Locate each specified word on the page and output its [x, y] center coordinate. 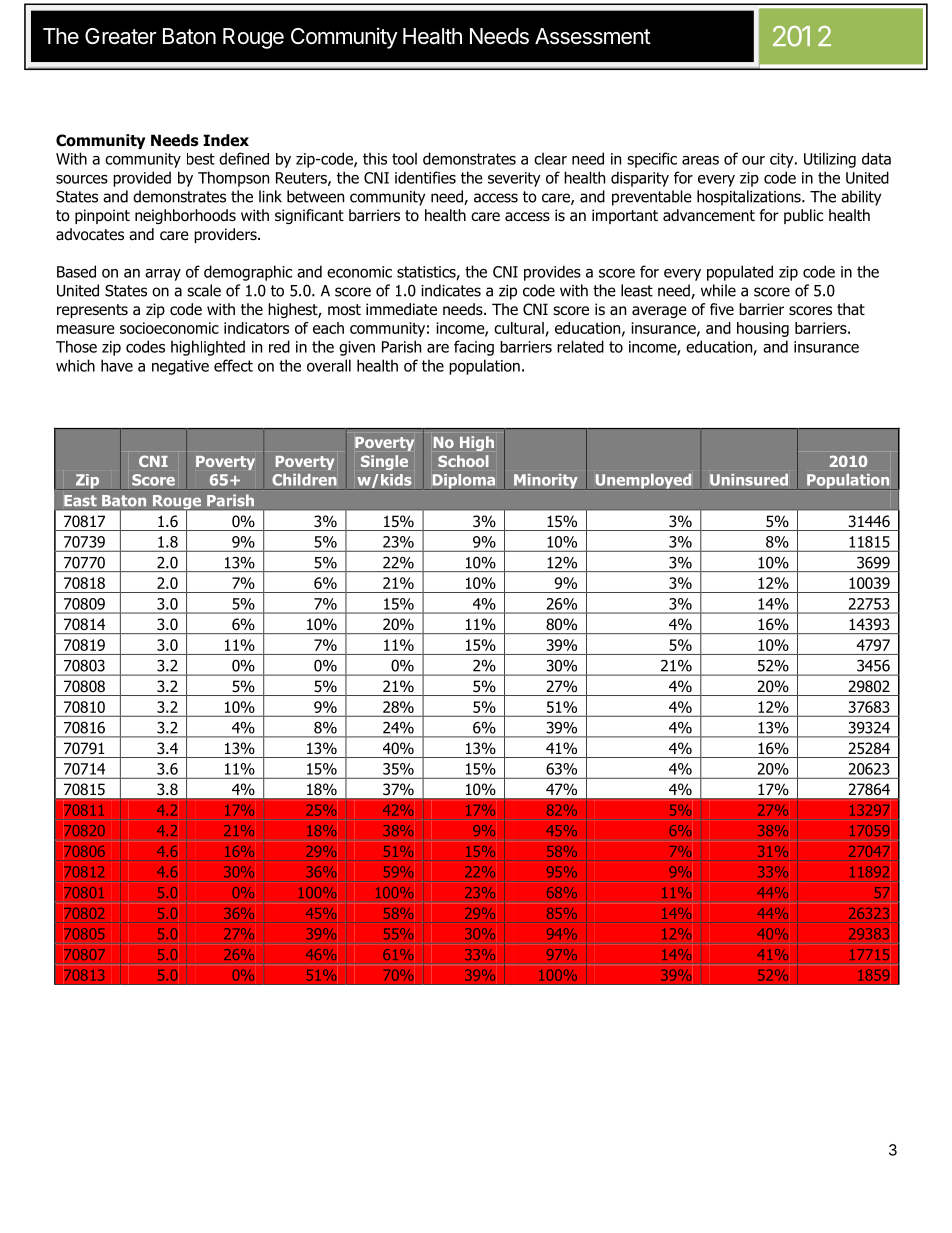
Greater [121, 36]
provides [552, 273]
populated [740, 273]
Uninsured [749, 480]
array [163, 275]
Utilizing [830, 160]
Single [384, 462]
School [463, 461]
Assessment [593, 36]
